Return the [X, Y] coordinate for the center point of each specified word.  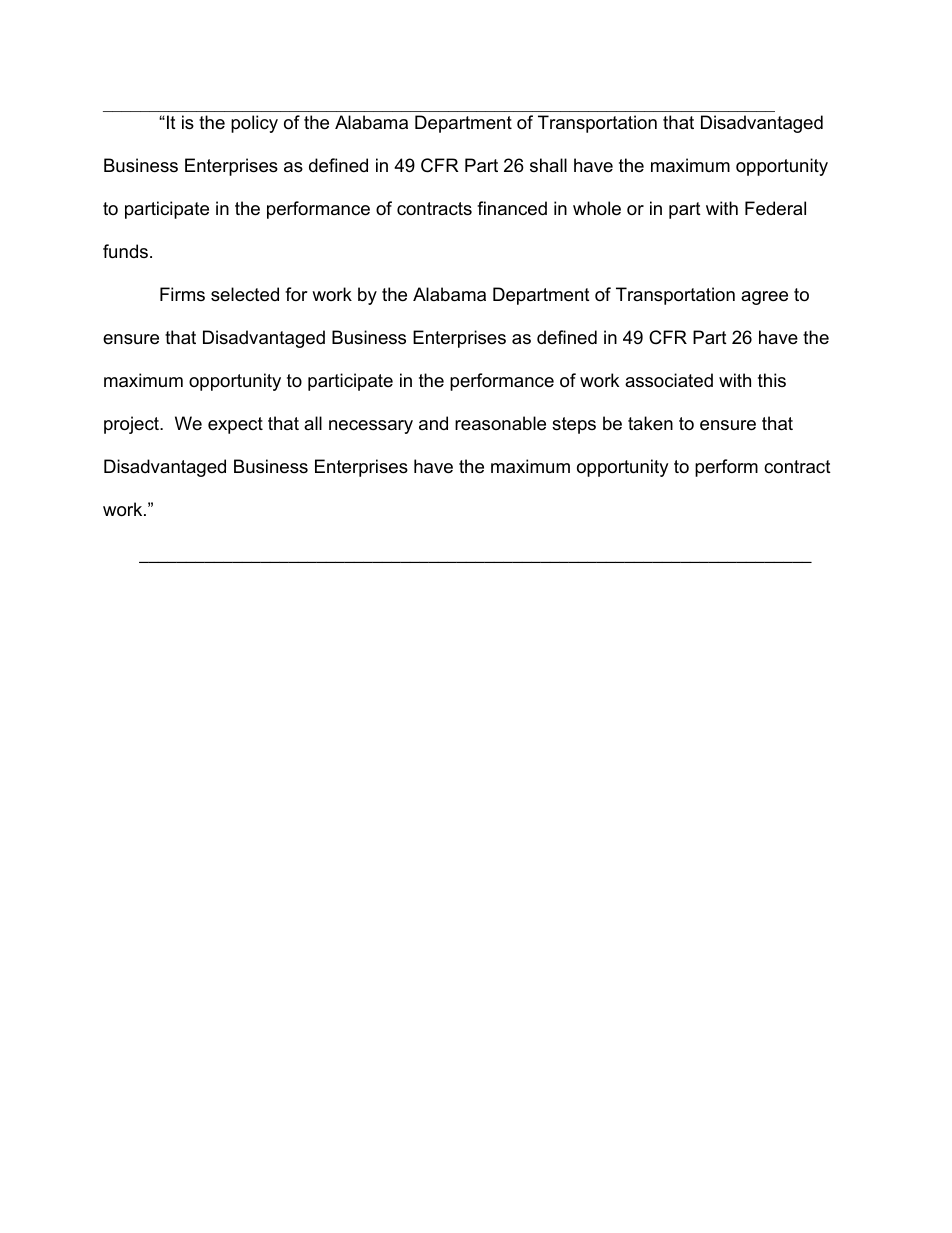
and [433, 423]
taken [650, 423]
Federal [775, 208]
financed [512, 208]
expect [235, 425]
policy [254, 124]
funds [125, 251]
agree [764, 298]
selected [245, 294]
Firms [182, 294]
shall [548, 165]
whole [597, 208]
